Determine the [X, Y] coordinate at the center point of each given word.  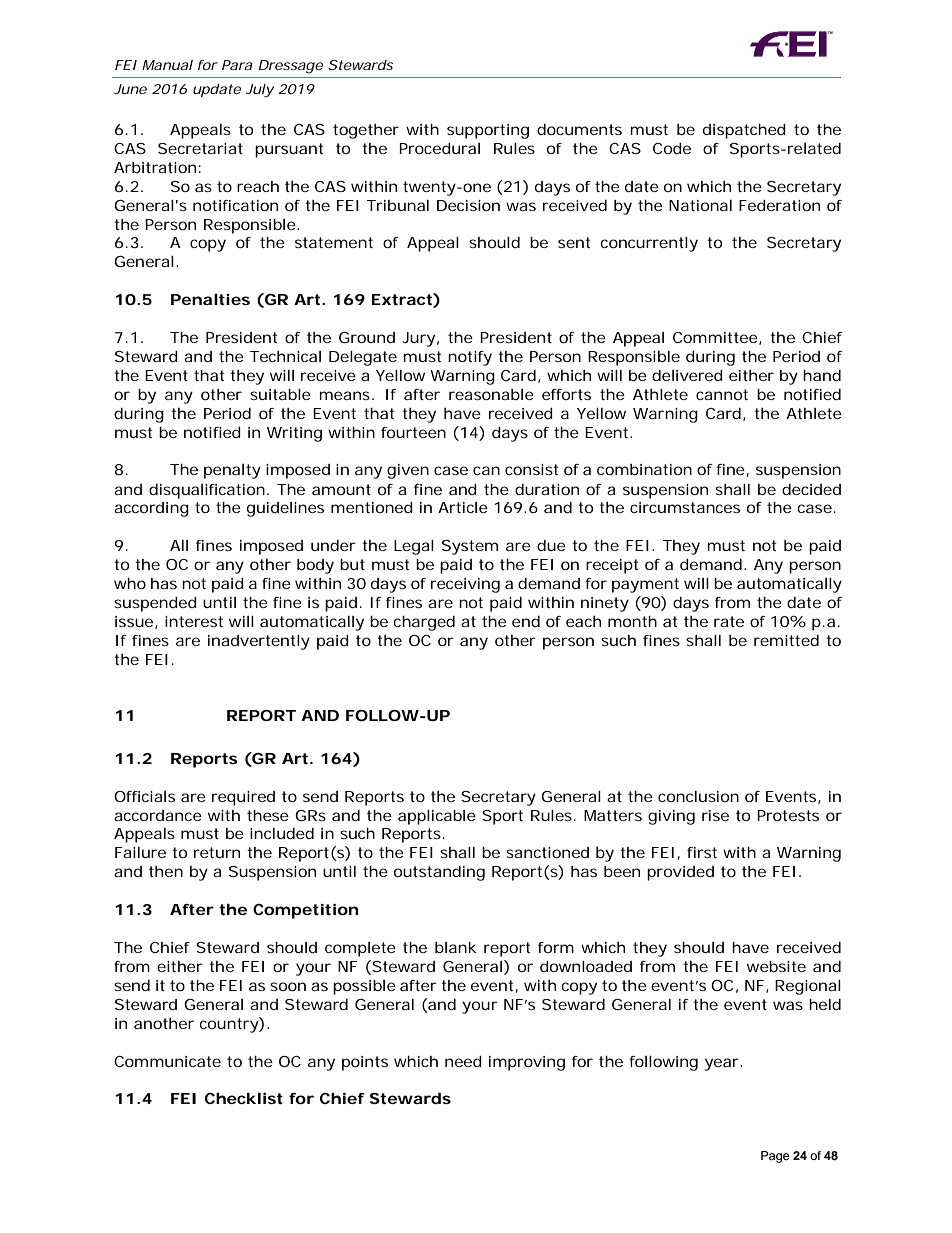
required [243, 798]
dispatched [744, 131]
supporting [488, 131]
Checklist [244, 1098]
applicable [437, 817]
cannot [722, 394]
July [260, 91]
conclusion [698, 796]
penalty [232, 471]
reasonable [491, 394]
